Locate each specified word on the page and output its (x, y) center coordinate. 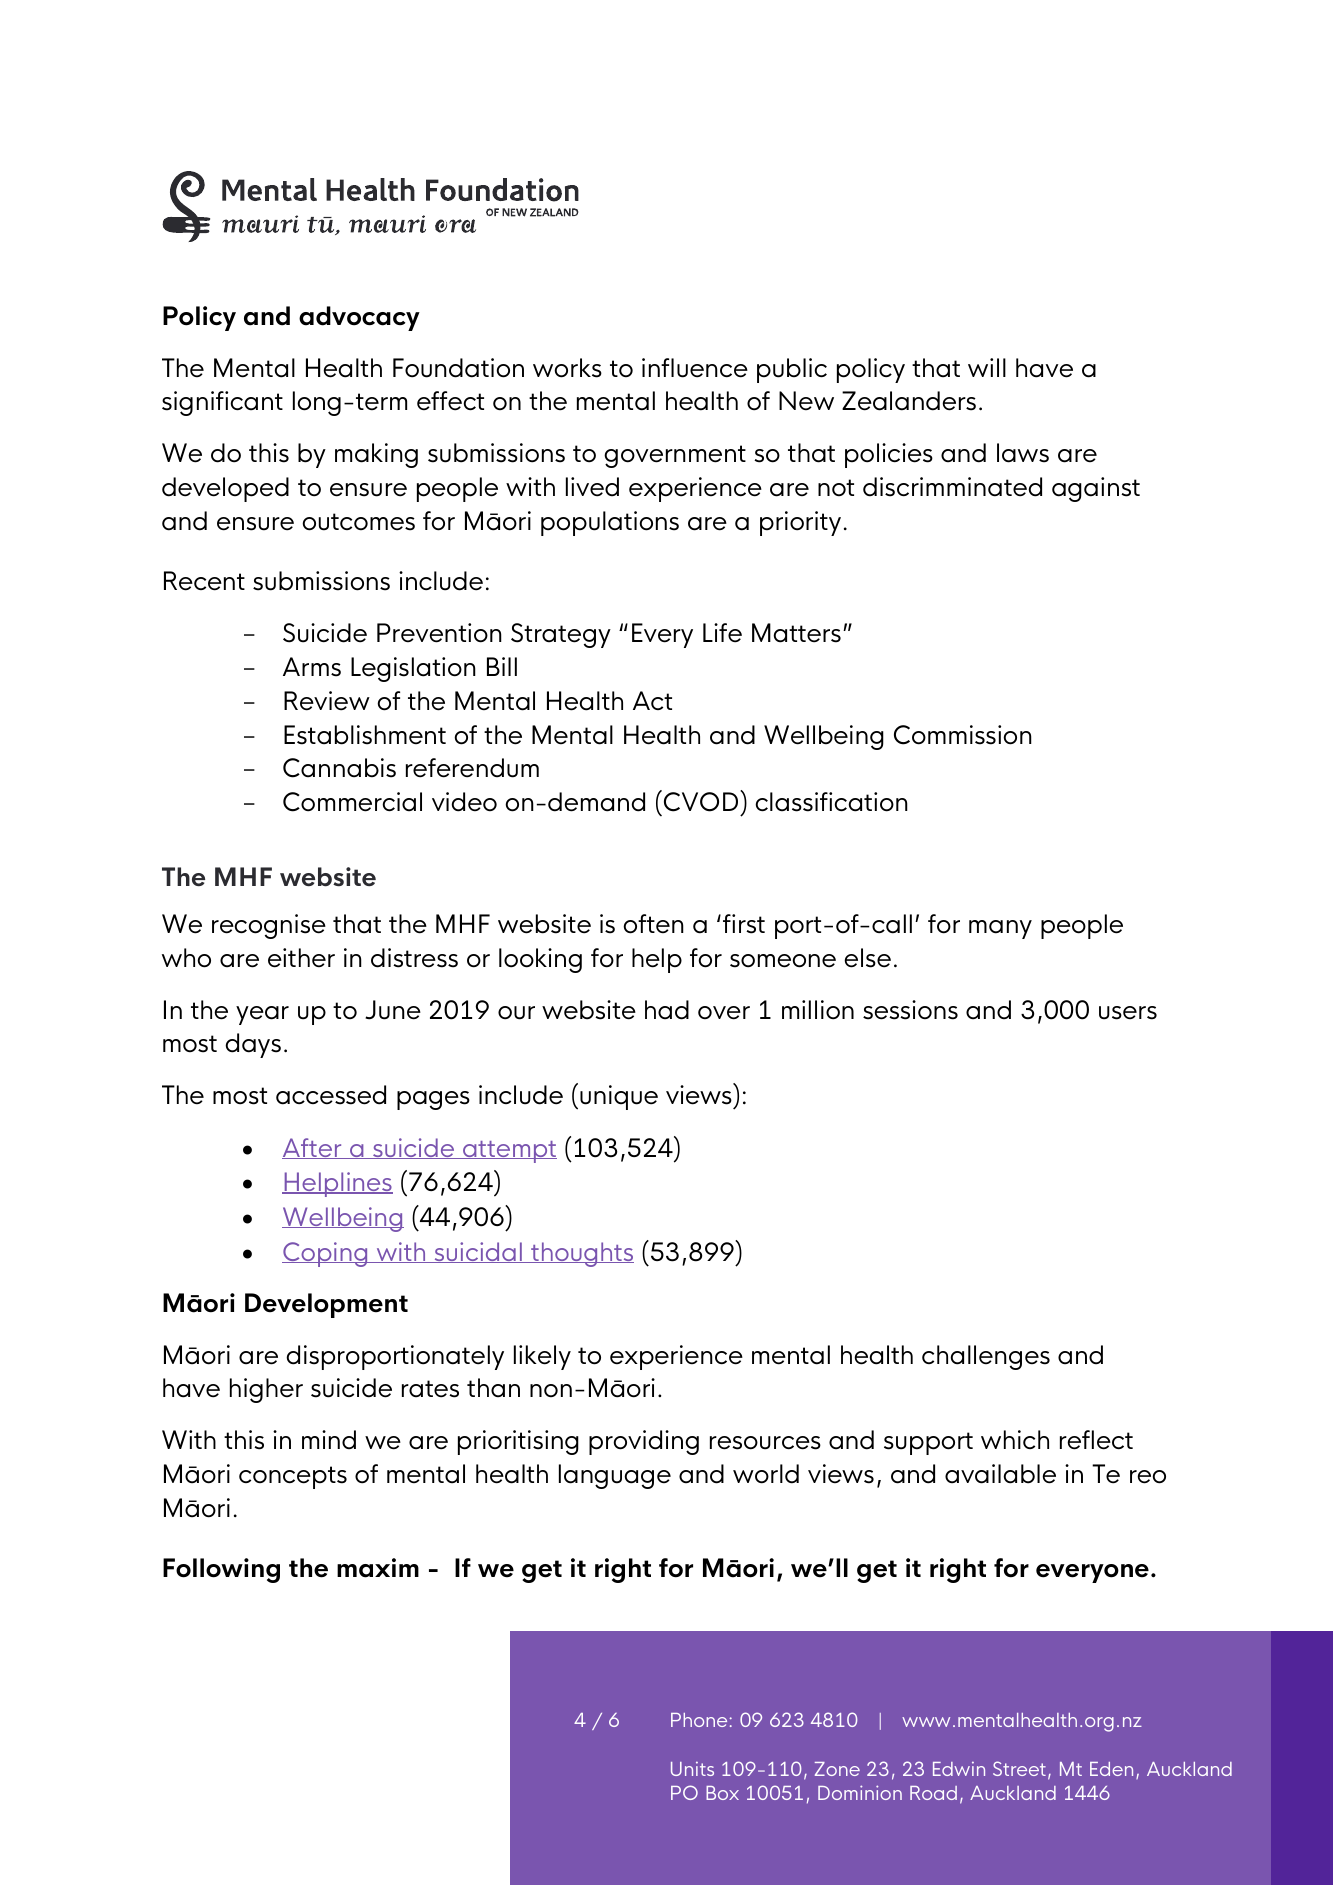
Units (692, 1769)
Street (1019, 1768)
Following (221, 1570)
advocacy (359, 318)
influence (695, 368)
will (987, 367)
